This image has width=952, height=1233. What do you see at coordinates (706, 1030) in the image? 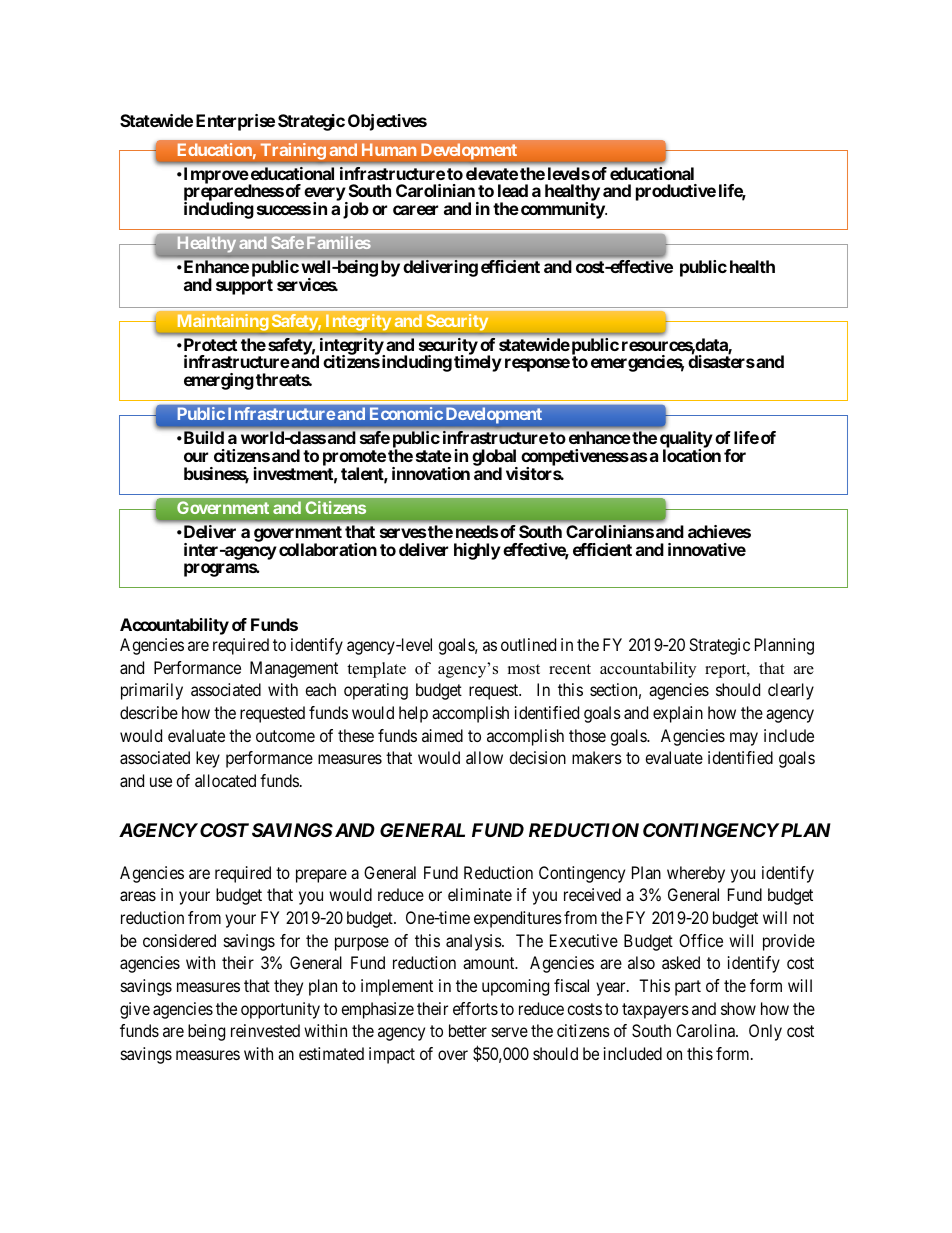
I see `Carolina` at bounding box center [706, 1030].
